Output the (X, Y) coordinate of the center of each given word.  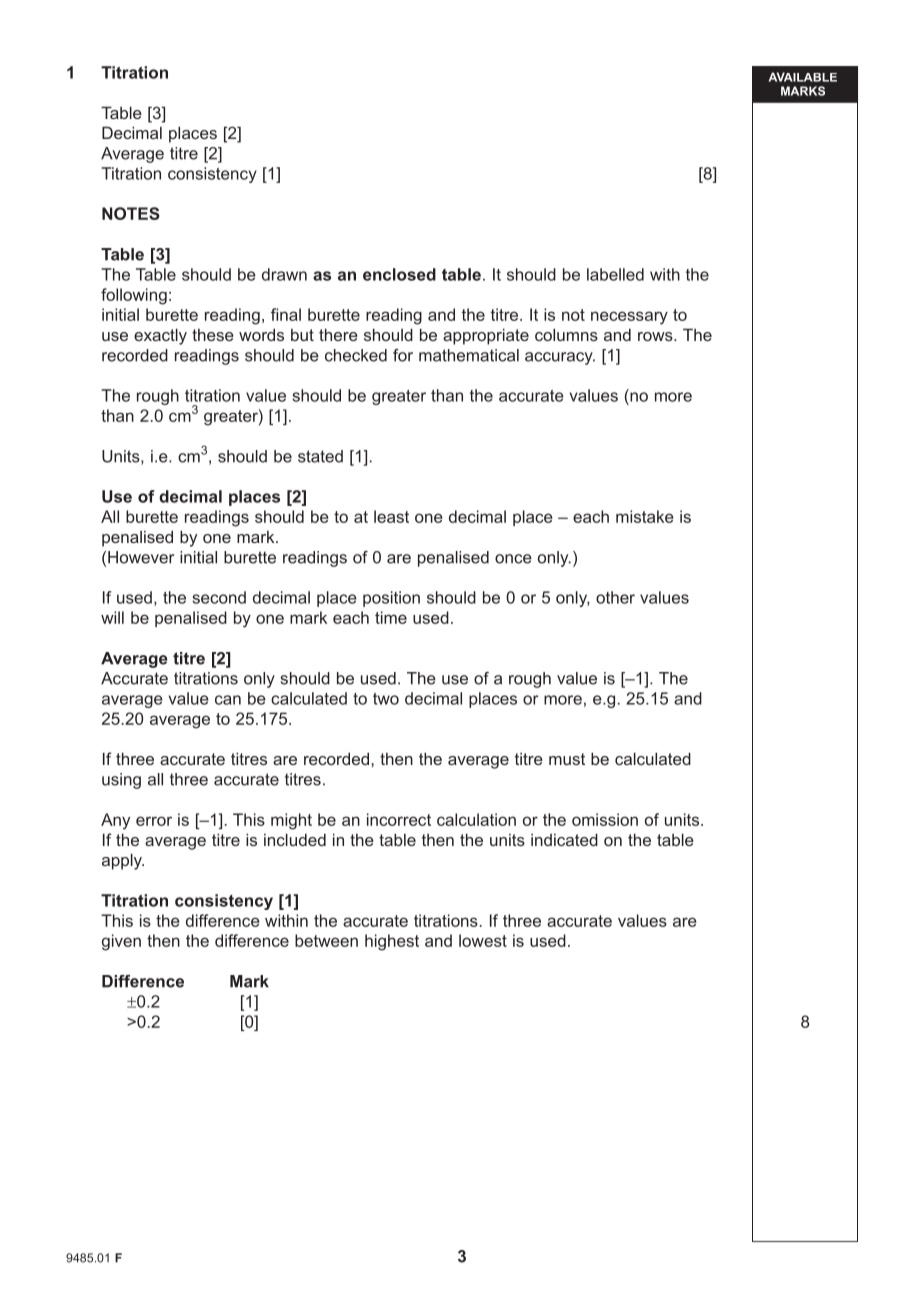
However (141, 557)
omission (605, 819)
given (121, 942)
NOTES (131, 213)
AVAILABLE (803, 77)
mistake (645, 516)
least (391, 516)
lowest (483, 940)
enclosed (399, 274)
